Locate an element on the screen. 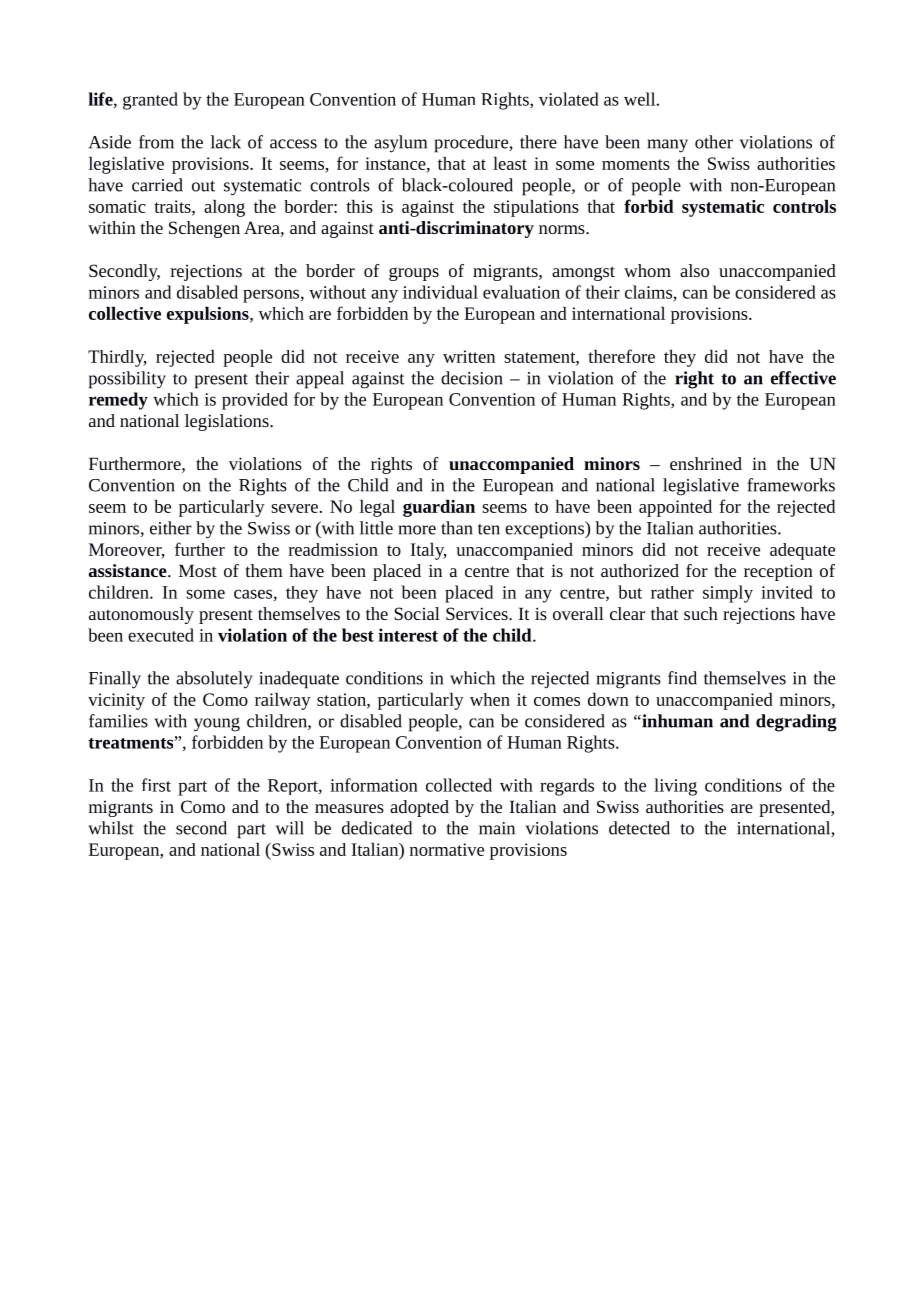 The image size is (924, 1308). other is located at coordinates (714, 142).
